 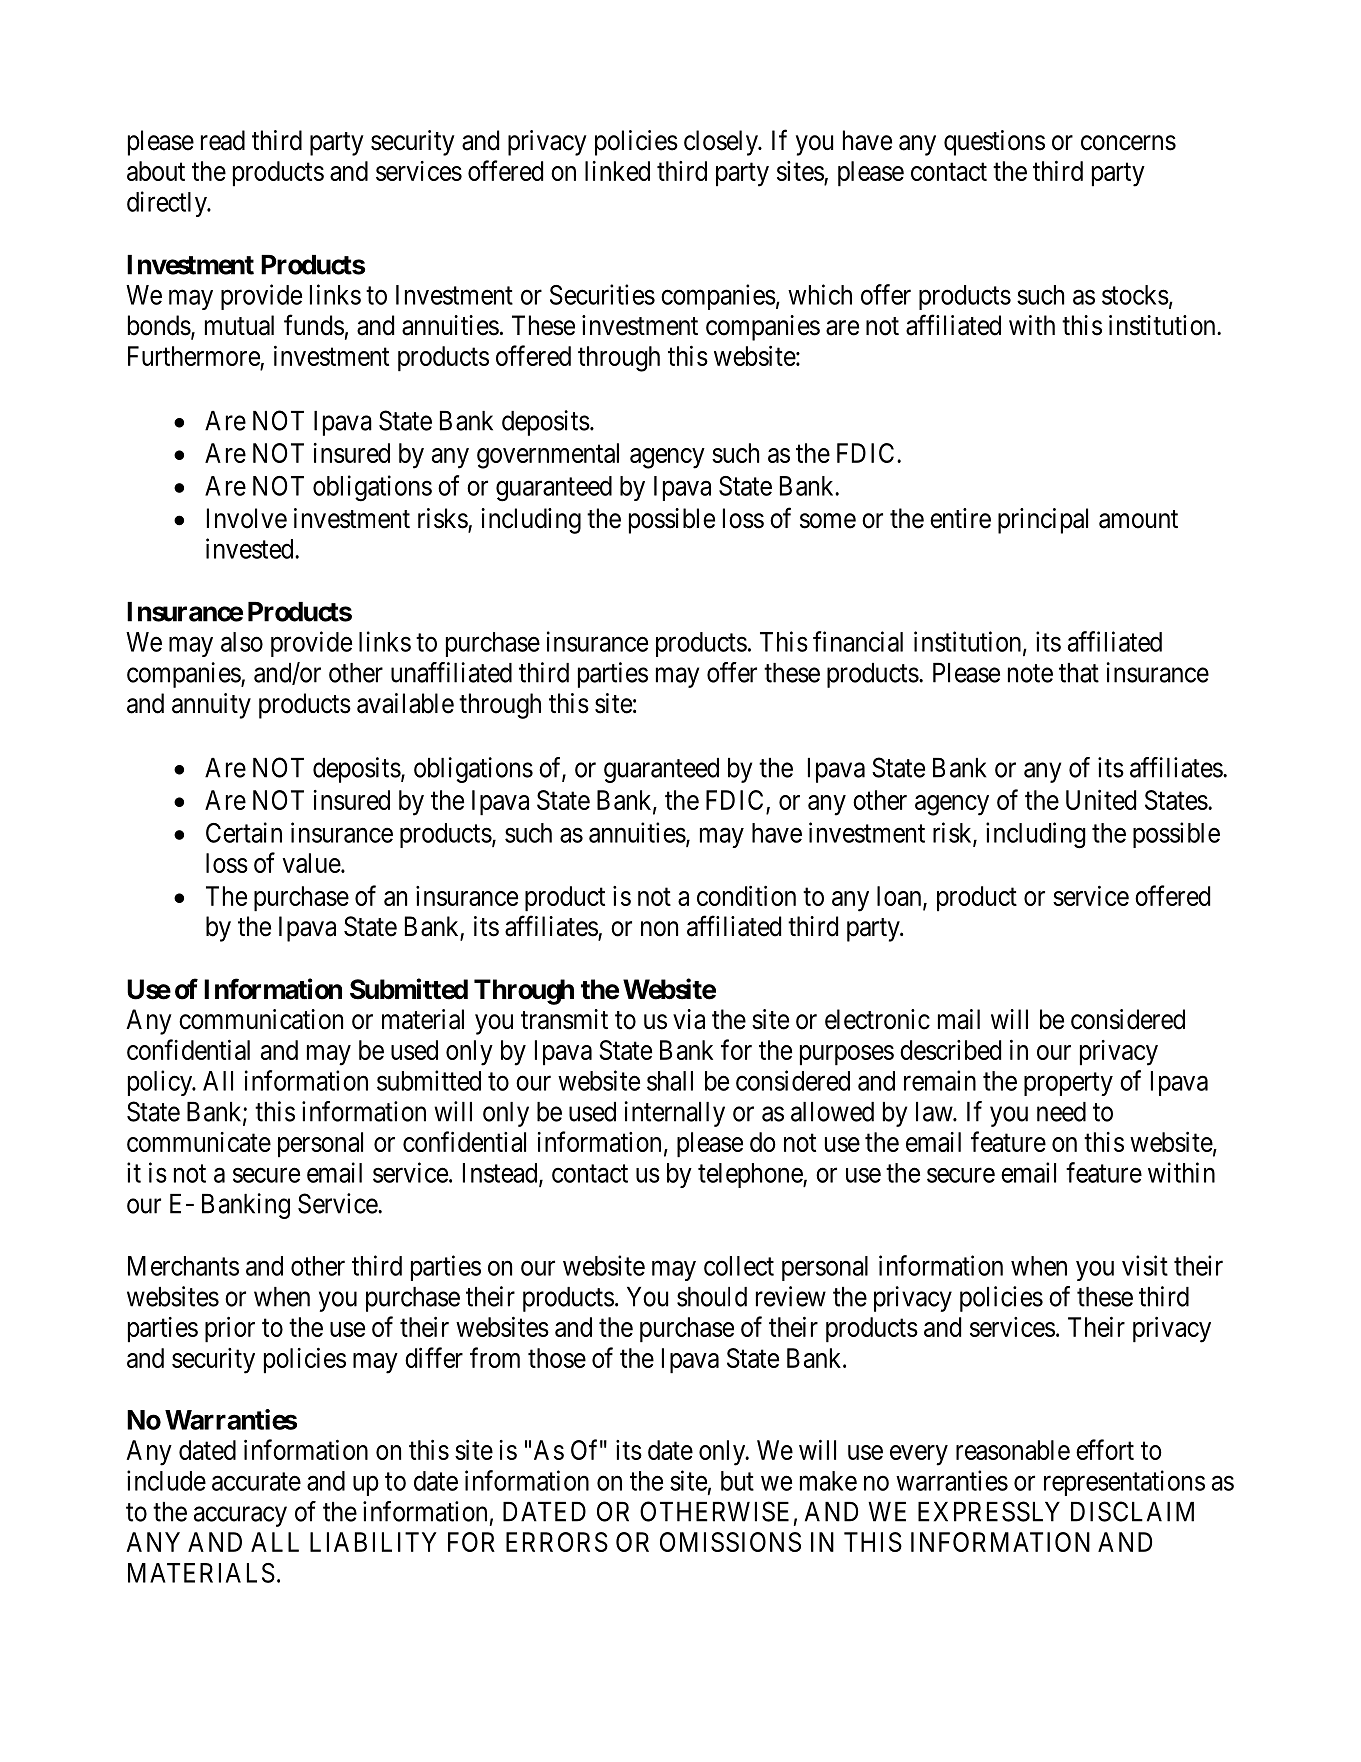 What do you see at coordinates (674, 1114) in the page?
I see `internally` at bounding box center [674, 1114].
